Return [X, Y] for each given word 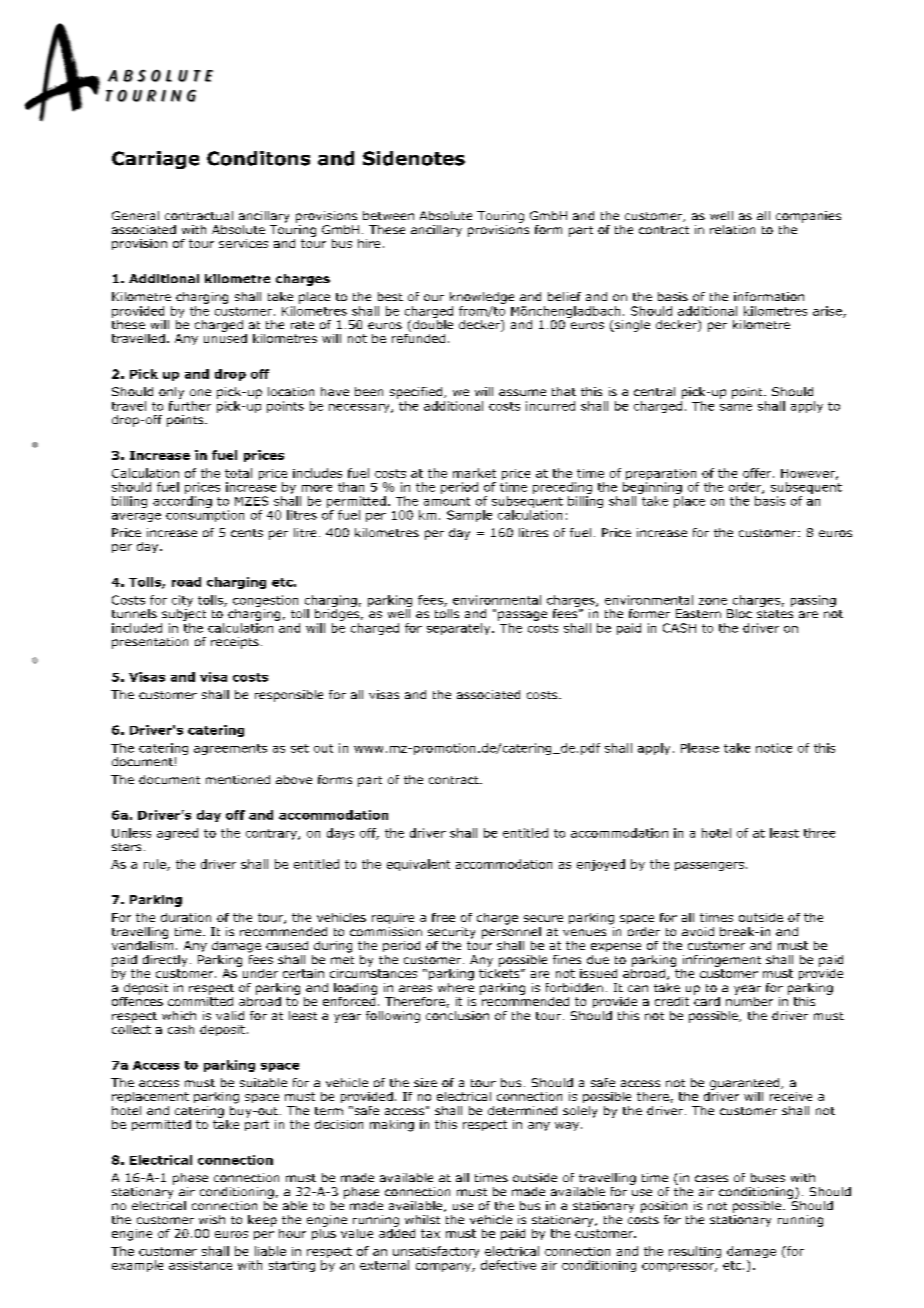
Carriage [155, 160]
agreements [230, 749]
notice [774, 748]
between [388, 215]
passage [522, 616]
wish [212, 1219]
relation [732, 229]
